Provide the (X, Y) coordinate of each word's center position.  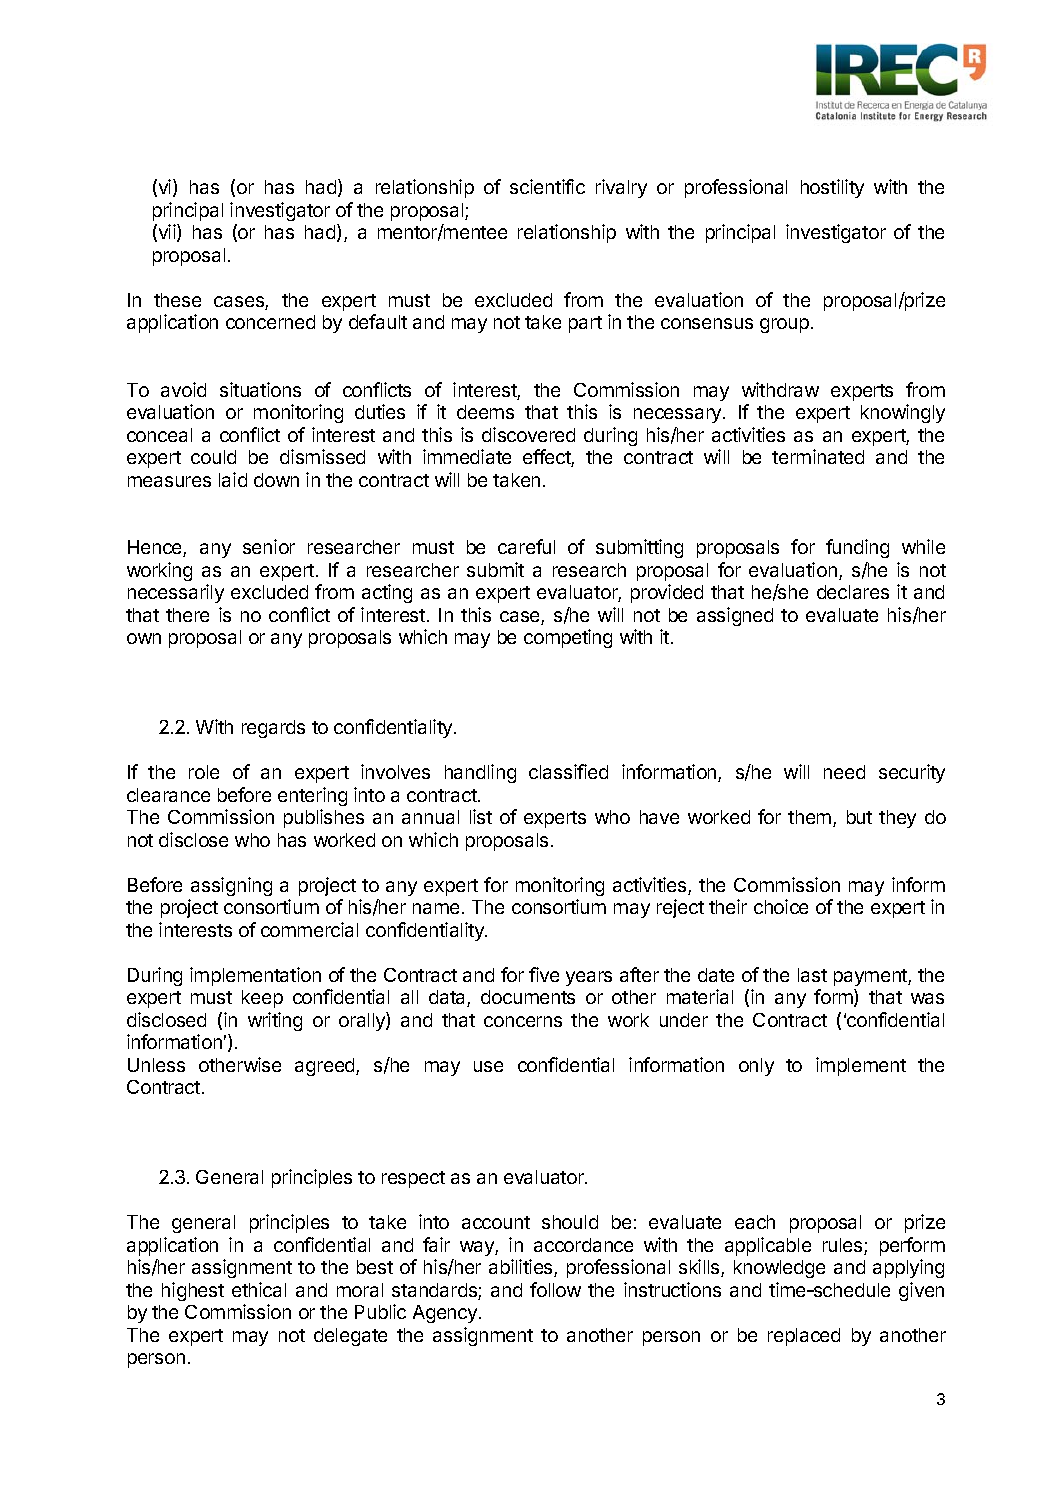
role (204, 772)
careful (526, 546)
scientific (547, 186)
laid (233, 479)
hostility (832, 188)
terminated (818, 456)
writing (275, 1021)
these (177, 300)
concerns (523, 1021)
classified (568, 771)
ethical (259, 1289)
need (844, 772)
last (812, 975)
